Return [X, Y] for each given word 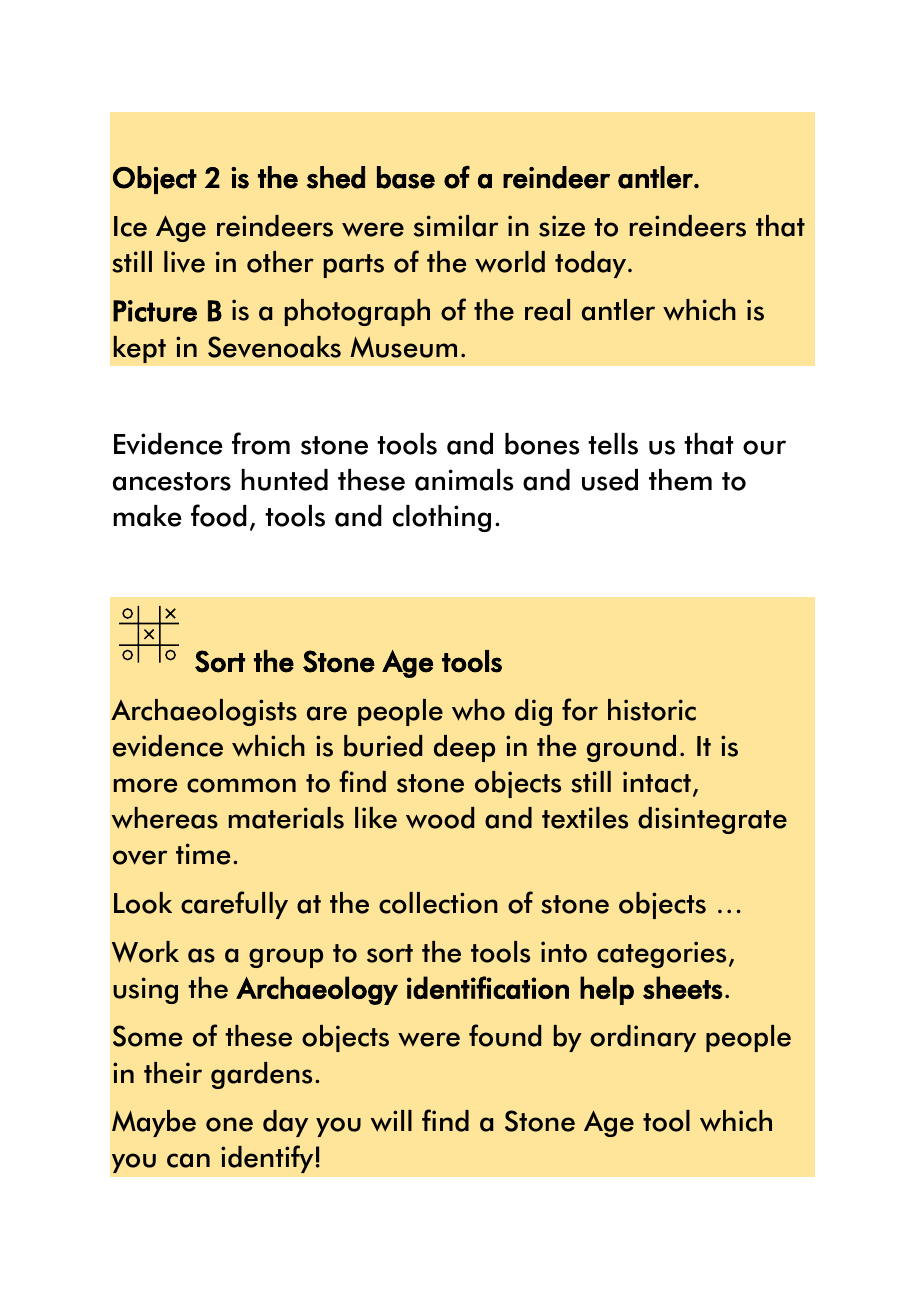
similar [456, 226]
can [188, 1160]
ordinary [643, 1038]
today [592, 264]
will [391, 1121]
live [184, 262]
